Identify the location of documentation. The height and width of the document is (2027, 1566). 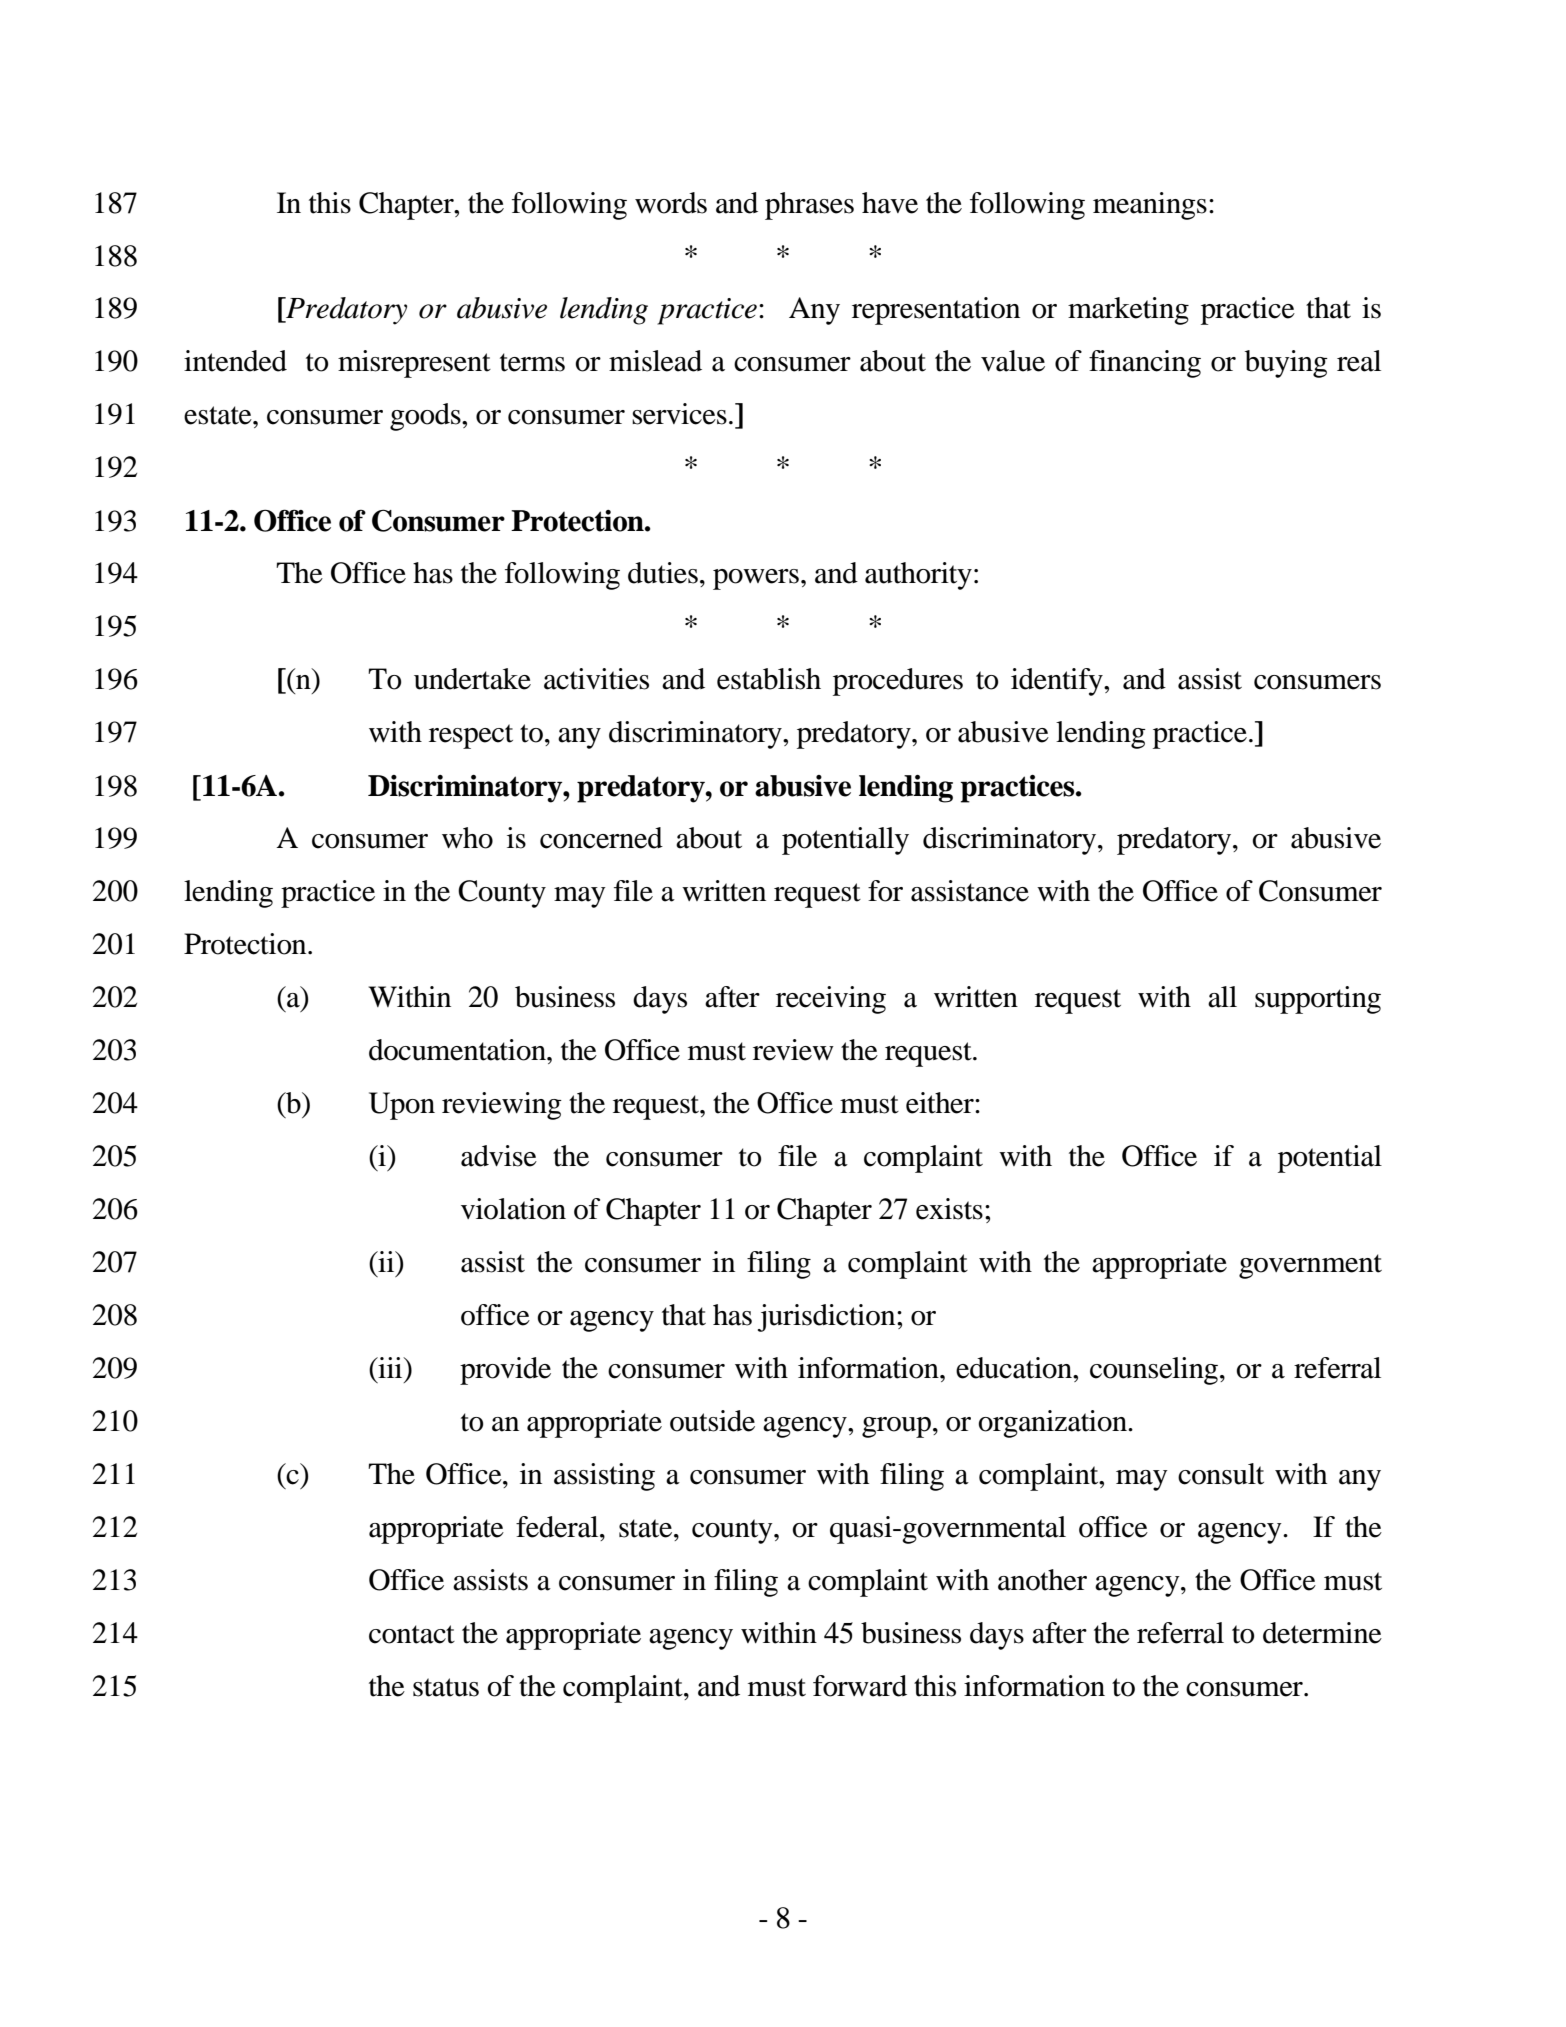
(458, 1050).
